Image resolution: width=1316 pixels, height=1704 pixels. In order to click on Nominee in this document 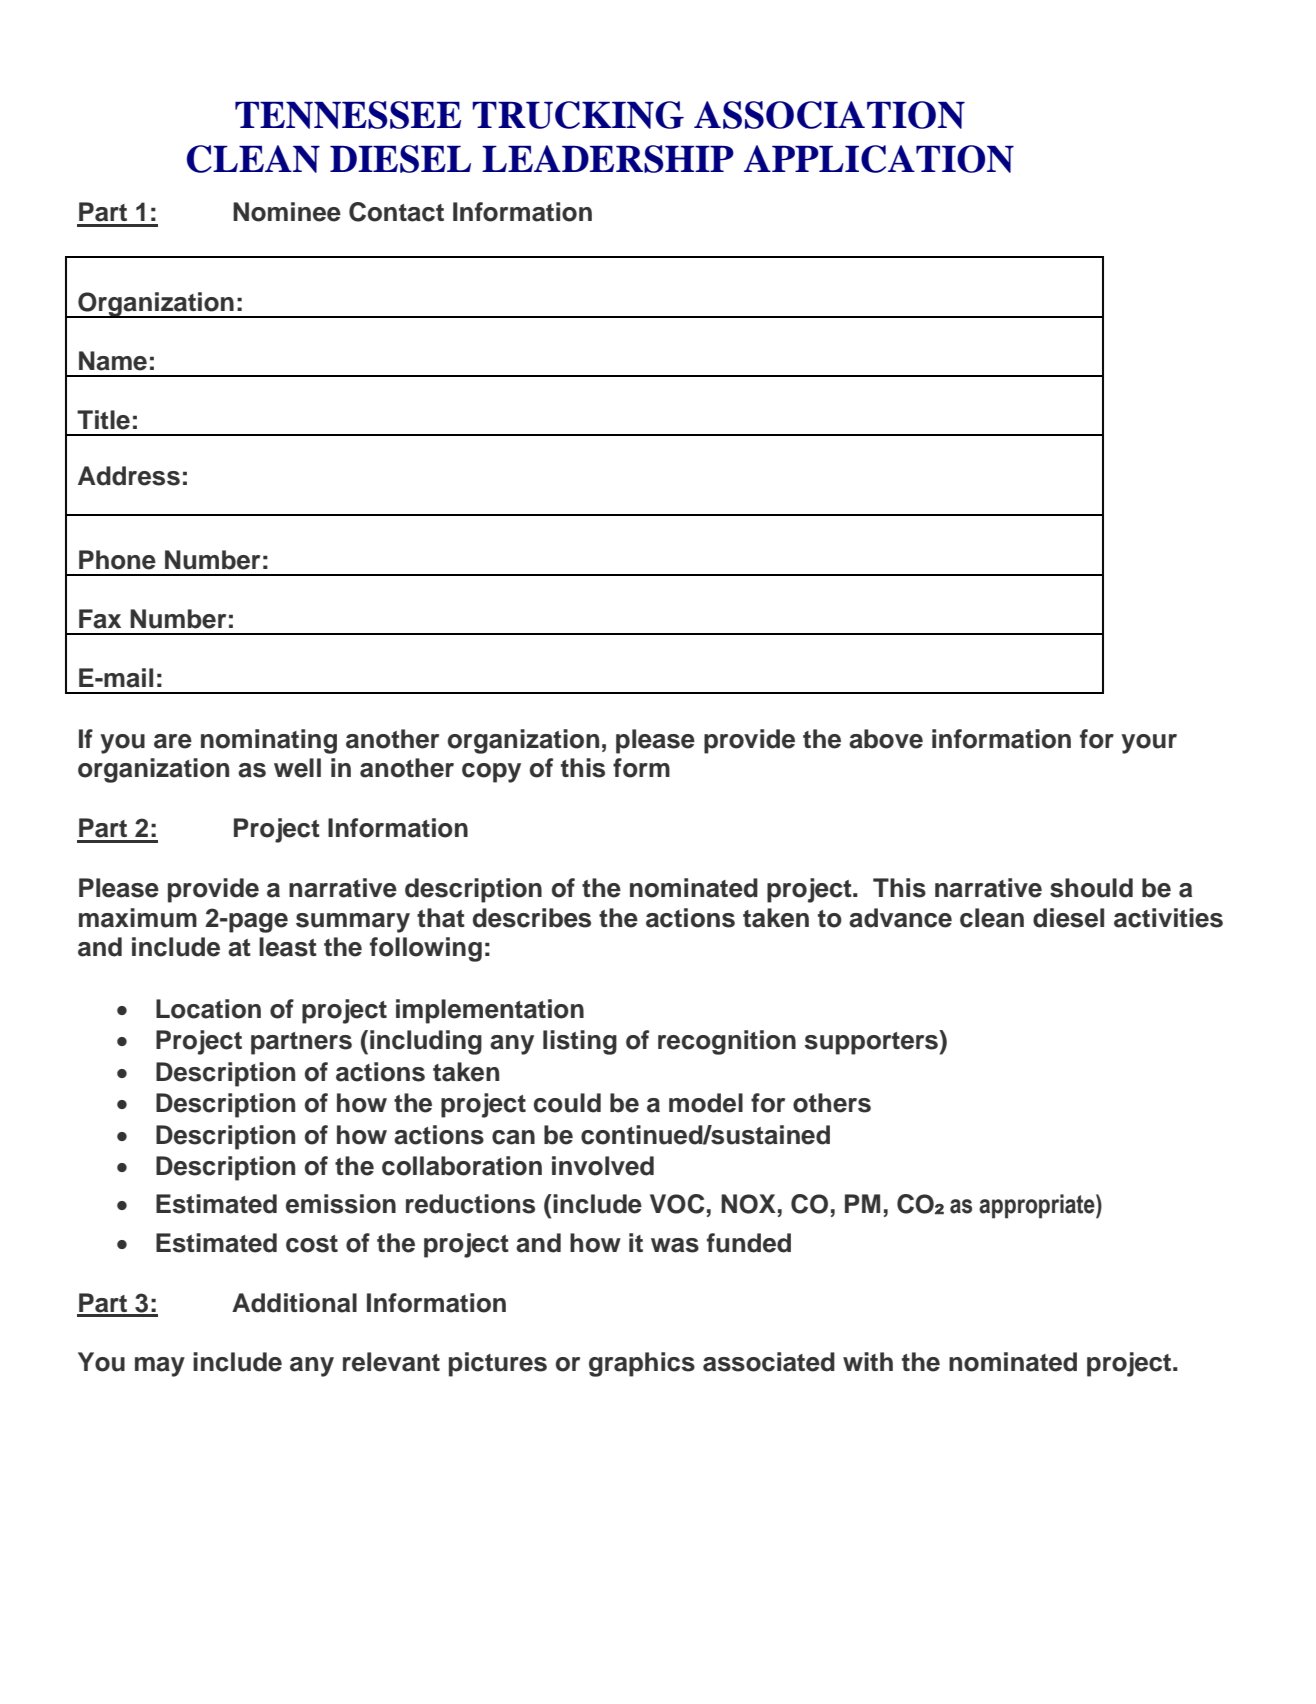, I will do `click(287, 212)`.
